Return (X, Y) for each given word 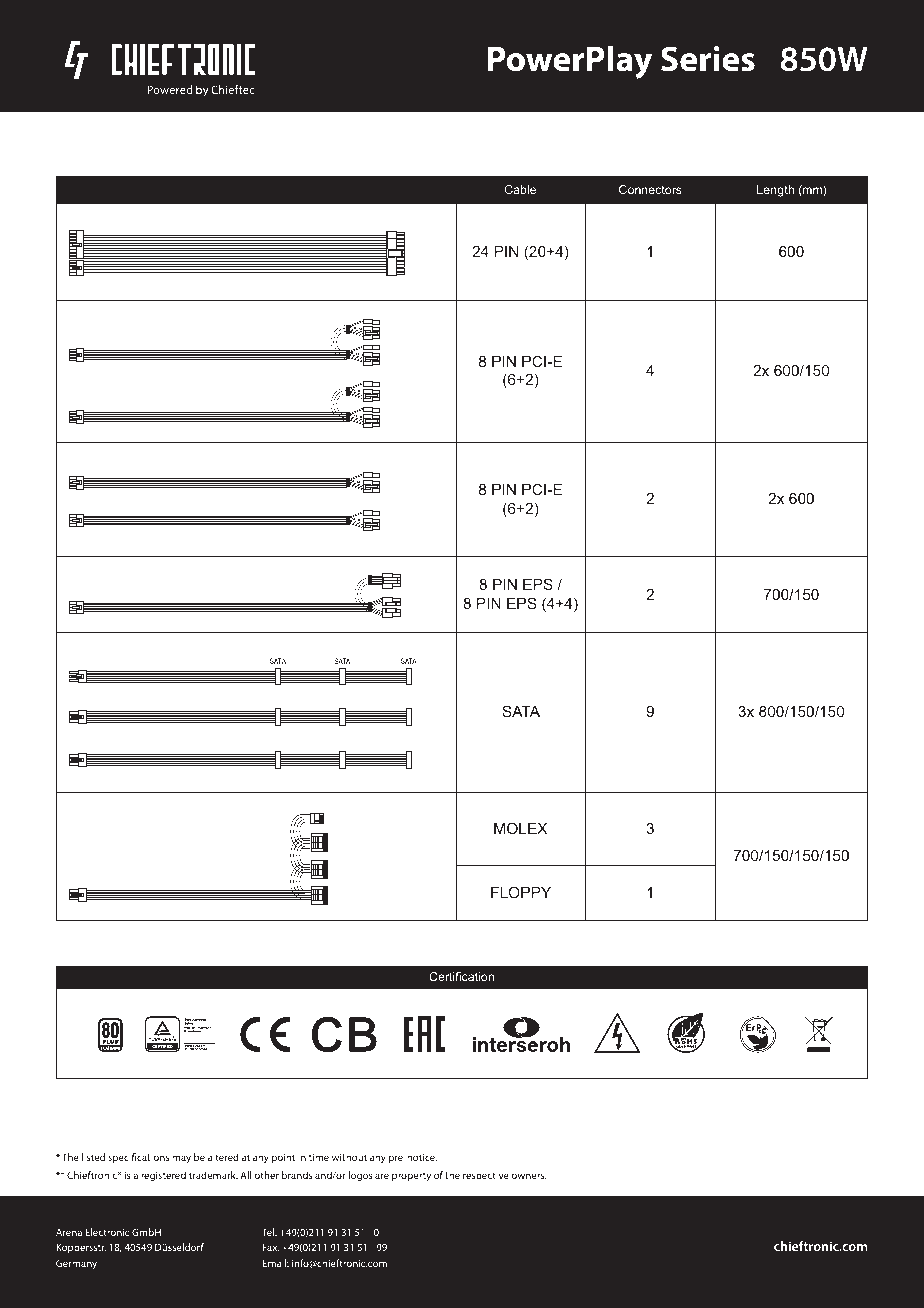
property (411, 1176)
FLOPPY (521, 892)
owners (528, 1176)
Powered (169, 89)
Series (708, 59)
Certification (461, 976)
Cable (520, 189)
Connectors (650, 189)
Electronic (107, 1232)
